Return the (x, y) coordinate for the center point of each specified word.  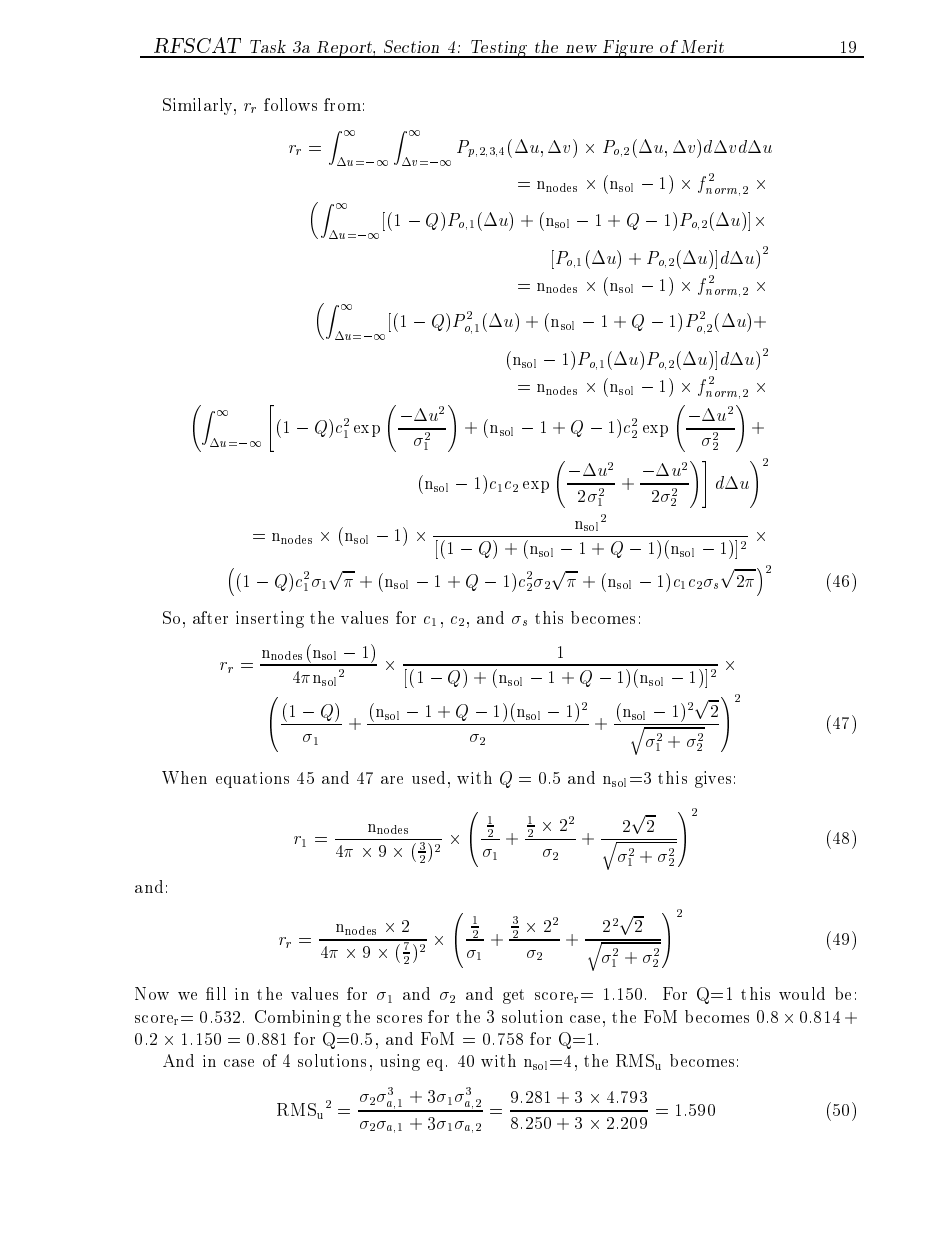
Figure (628, 49)
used (428, 777)
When (184, 777)
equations (252, 780)
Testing (499, 49)
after (210, 617)
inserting (270, 619)
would (802, 993)
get (513, 996)
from (342, 104)
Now (152, 993)
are (392, 780)
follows (290, 104)
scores (399, 1019)
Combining (298, 1018)
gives (713, 779)
